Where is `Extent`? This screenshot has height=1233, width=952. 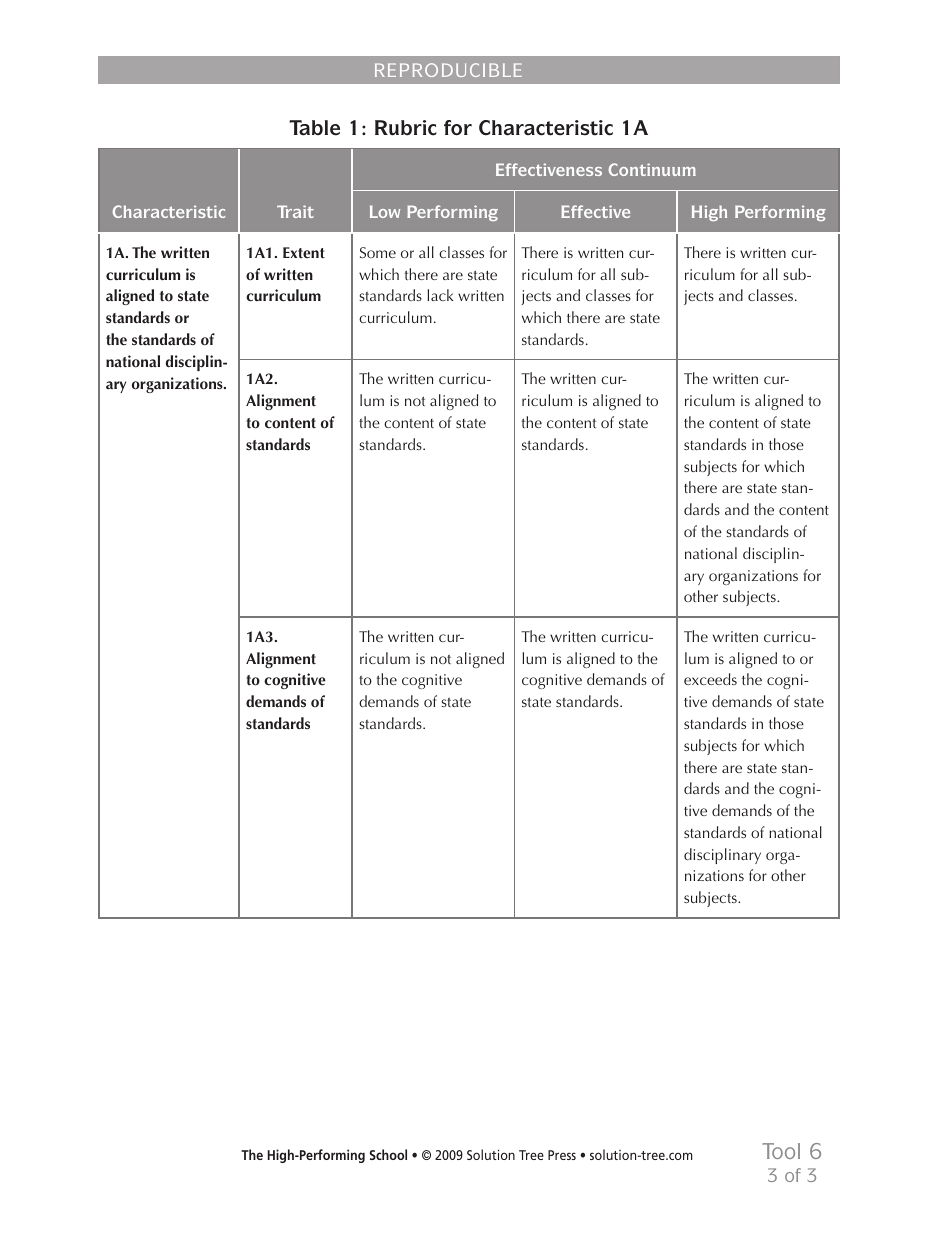
Extent is located at coordinates (304, 253).
